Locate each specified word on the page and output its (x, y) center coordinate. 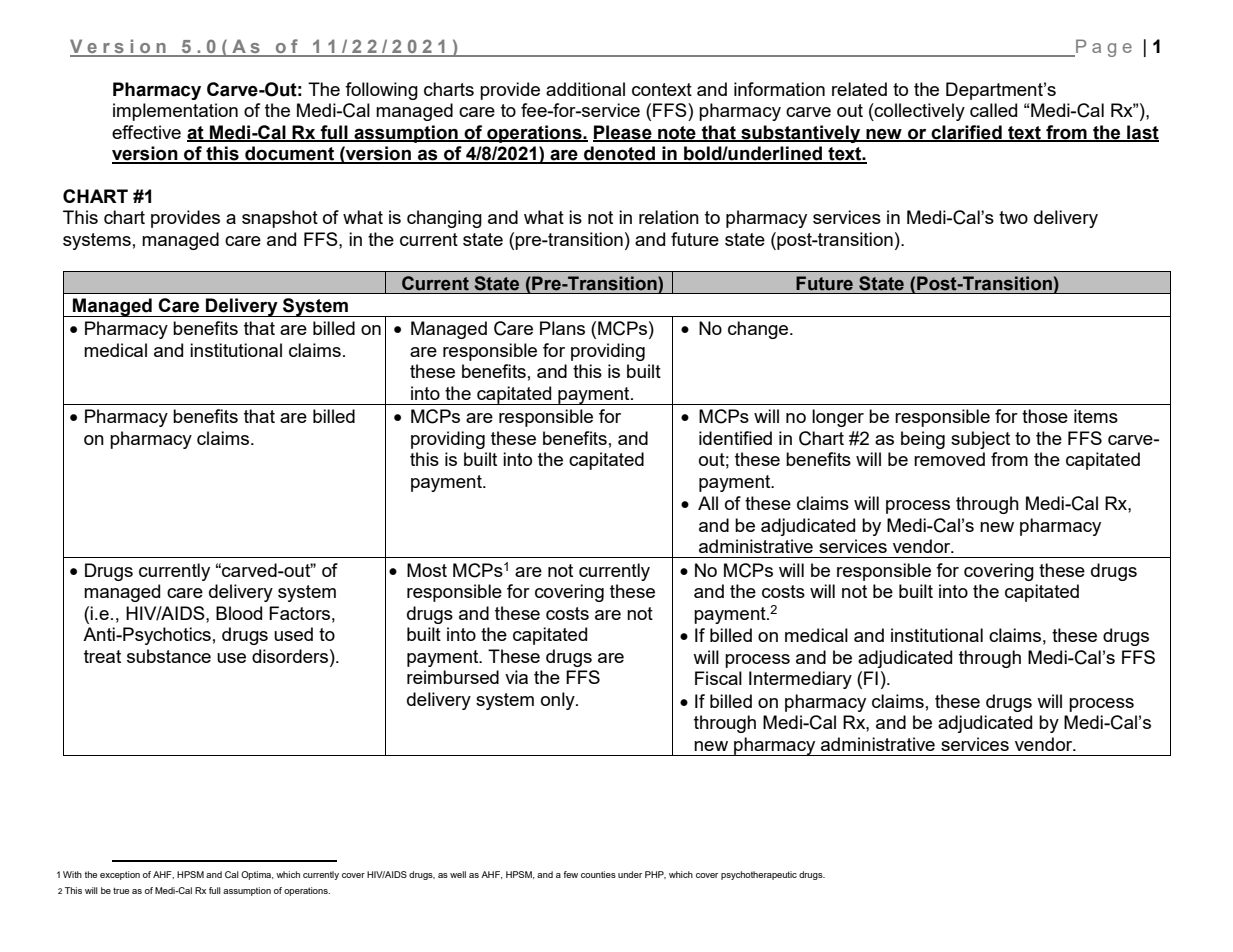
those (1045, 416)
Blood (239, 613)
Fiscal (718, 678)
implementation (175, 112)
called (993, 110)
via (516, 677)
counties (598, 874)
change (759, 330)
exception (120, 875)
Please (623, 133)
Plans (562, 328)
